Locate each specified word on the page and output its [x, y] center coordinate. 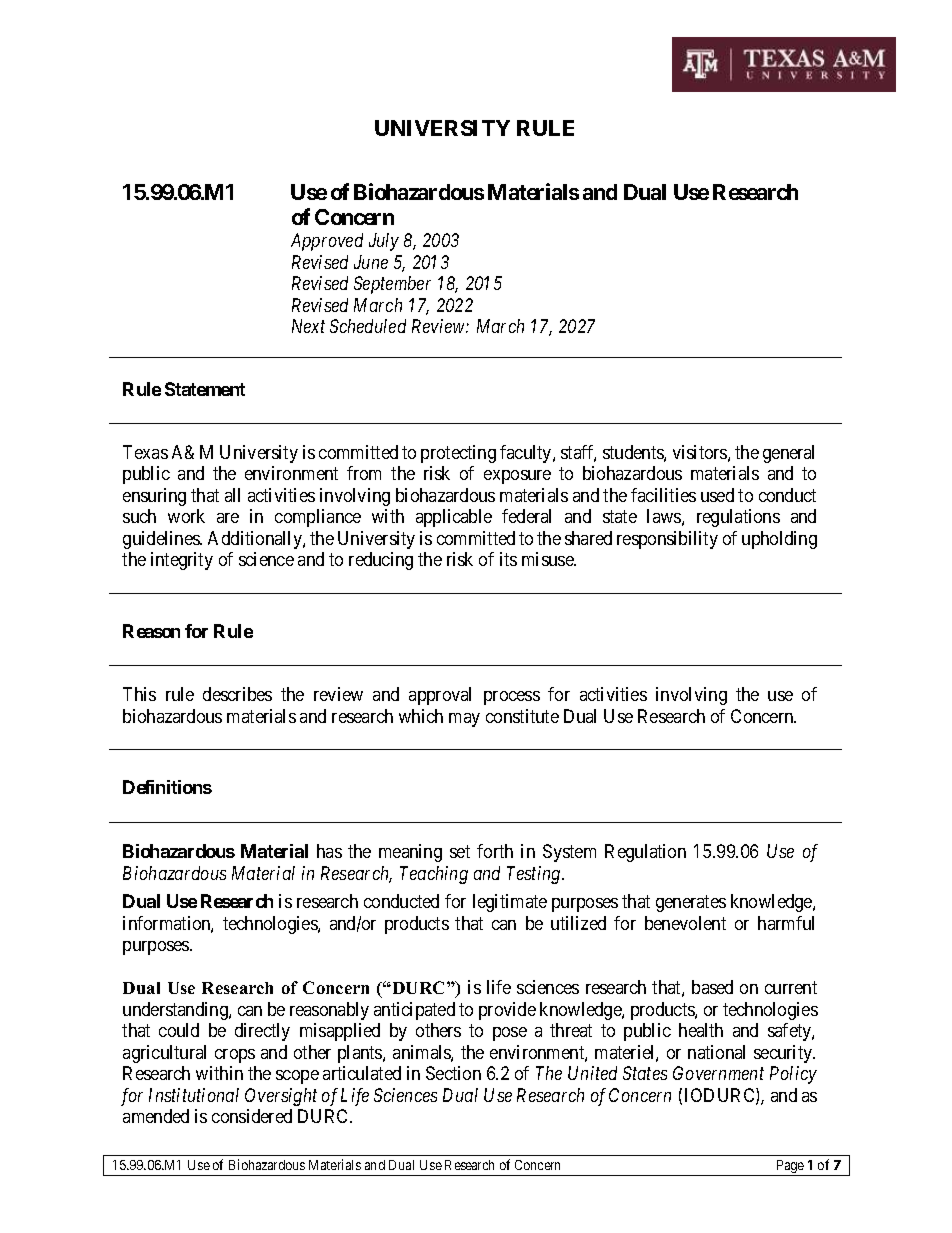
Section [453, 1073]
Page [790, 1168]
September [392, 285]
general [788, 454]
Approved [327, 242]
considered [252, 1116]
